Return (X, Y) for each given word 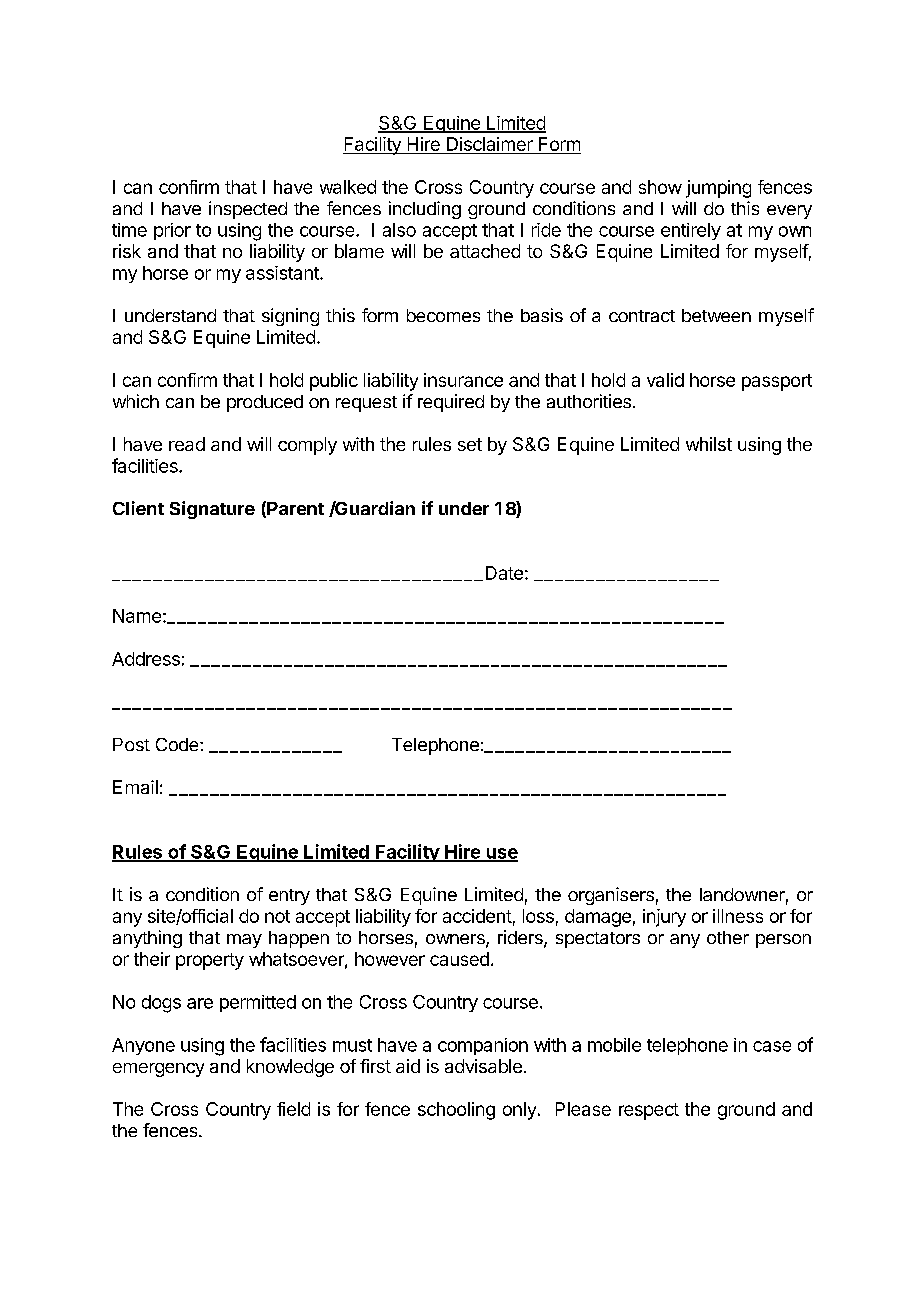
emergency (158, 1070)
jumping (718, 189)
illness (738, 916)
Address (146, 659)
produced (265, 403)
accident (477, 916)
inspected (248, 210)
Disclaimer (489, 145)
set (470, 444)
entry (289, 897)
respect (649, 1111)
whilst (709, 444)
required (451, 403)
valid (665, 380)
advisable (483, 1066)
